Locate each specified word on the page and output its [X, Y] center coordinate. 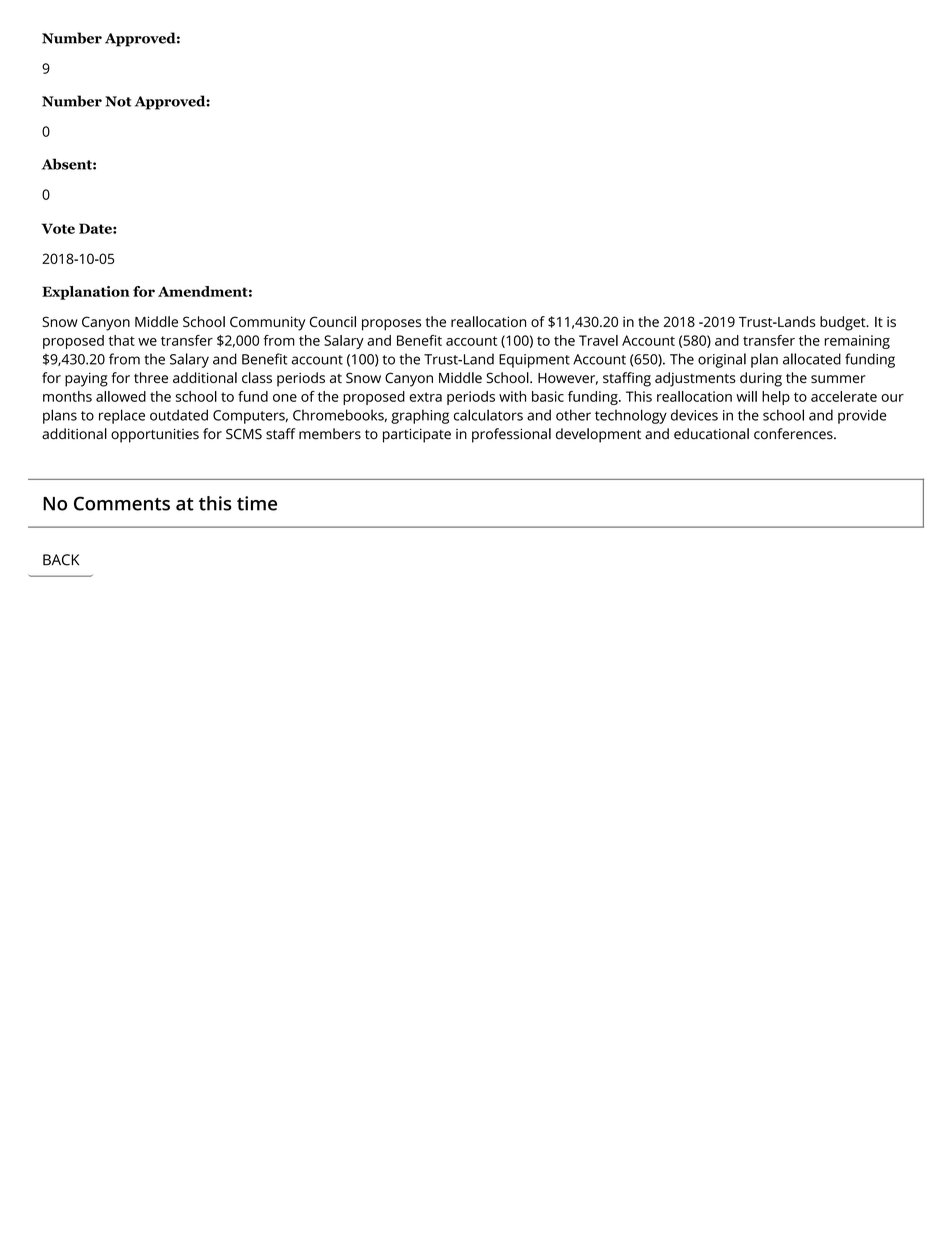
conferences [794, 434]
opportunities [155, 435]
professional [511, 435]
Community [267, 323]
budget [844, 323]
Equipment [534, 361]
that [122, 340]
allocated [812, 359]
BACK [61, 560]
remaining [857, 342]
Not [118, 101]
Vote [58, 228]
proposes [391, 325]
